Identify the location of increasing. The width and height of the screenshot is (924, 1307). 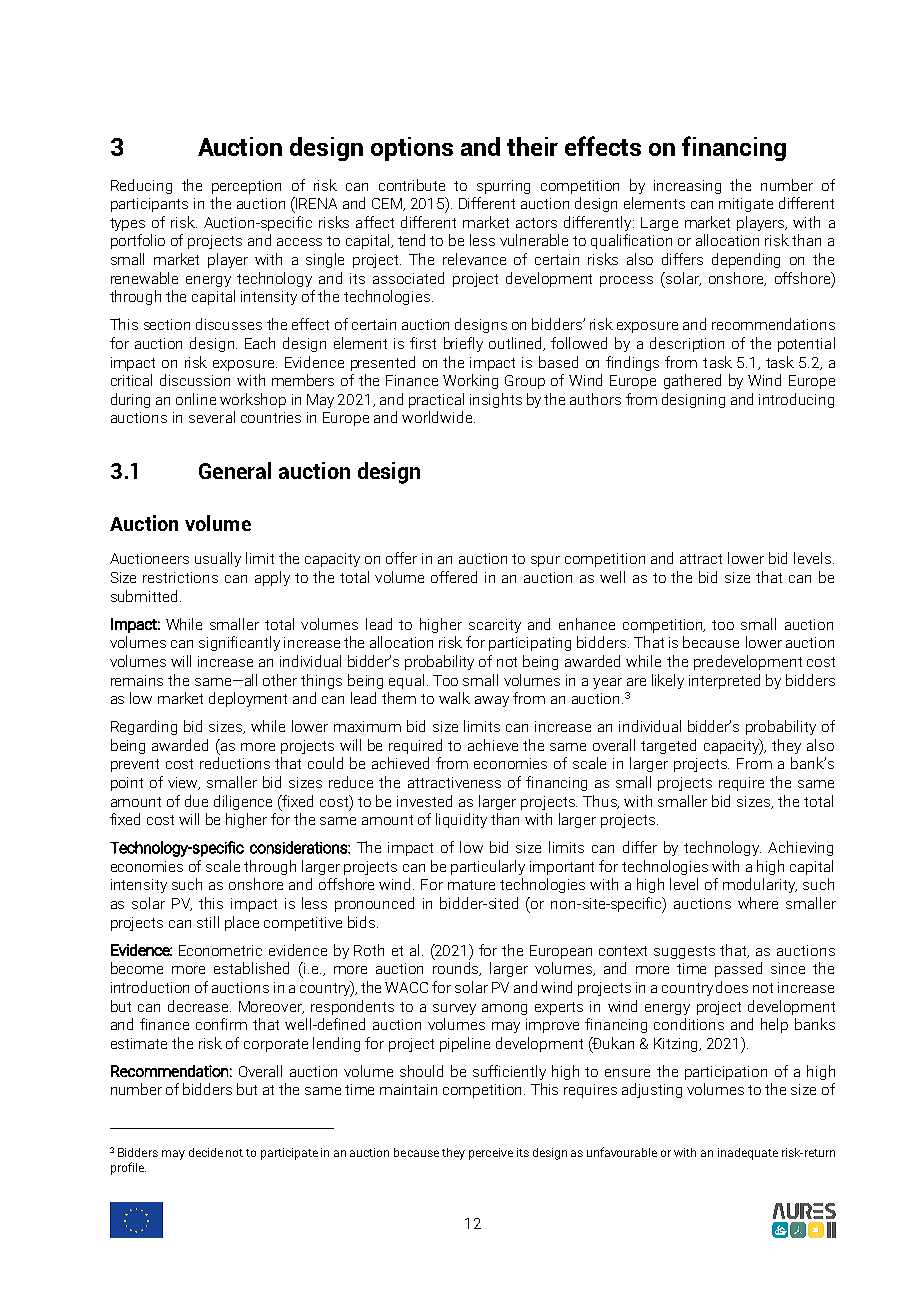
(687, 187).
